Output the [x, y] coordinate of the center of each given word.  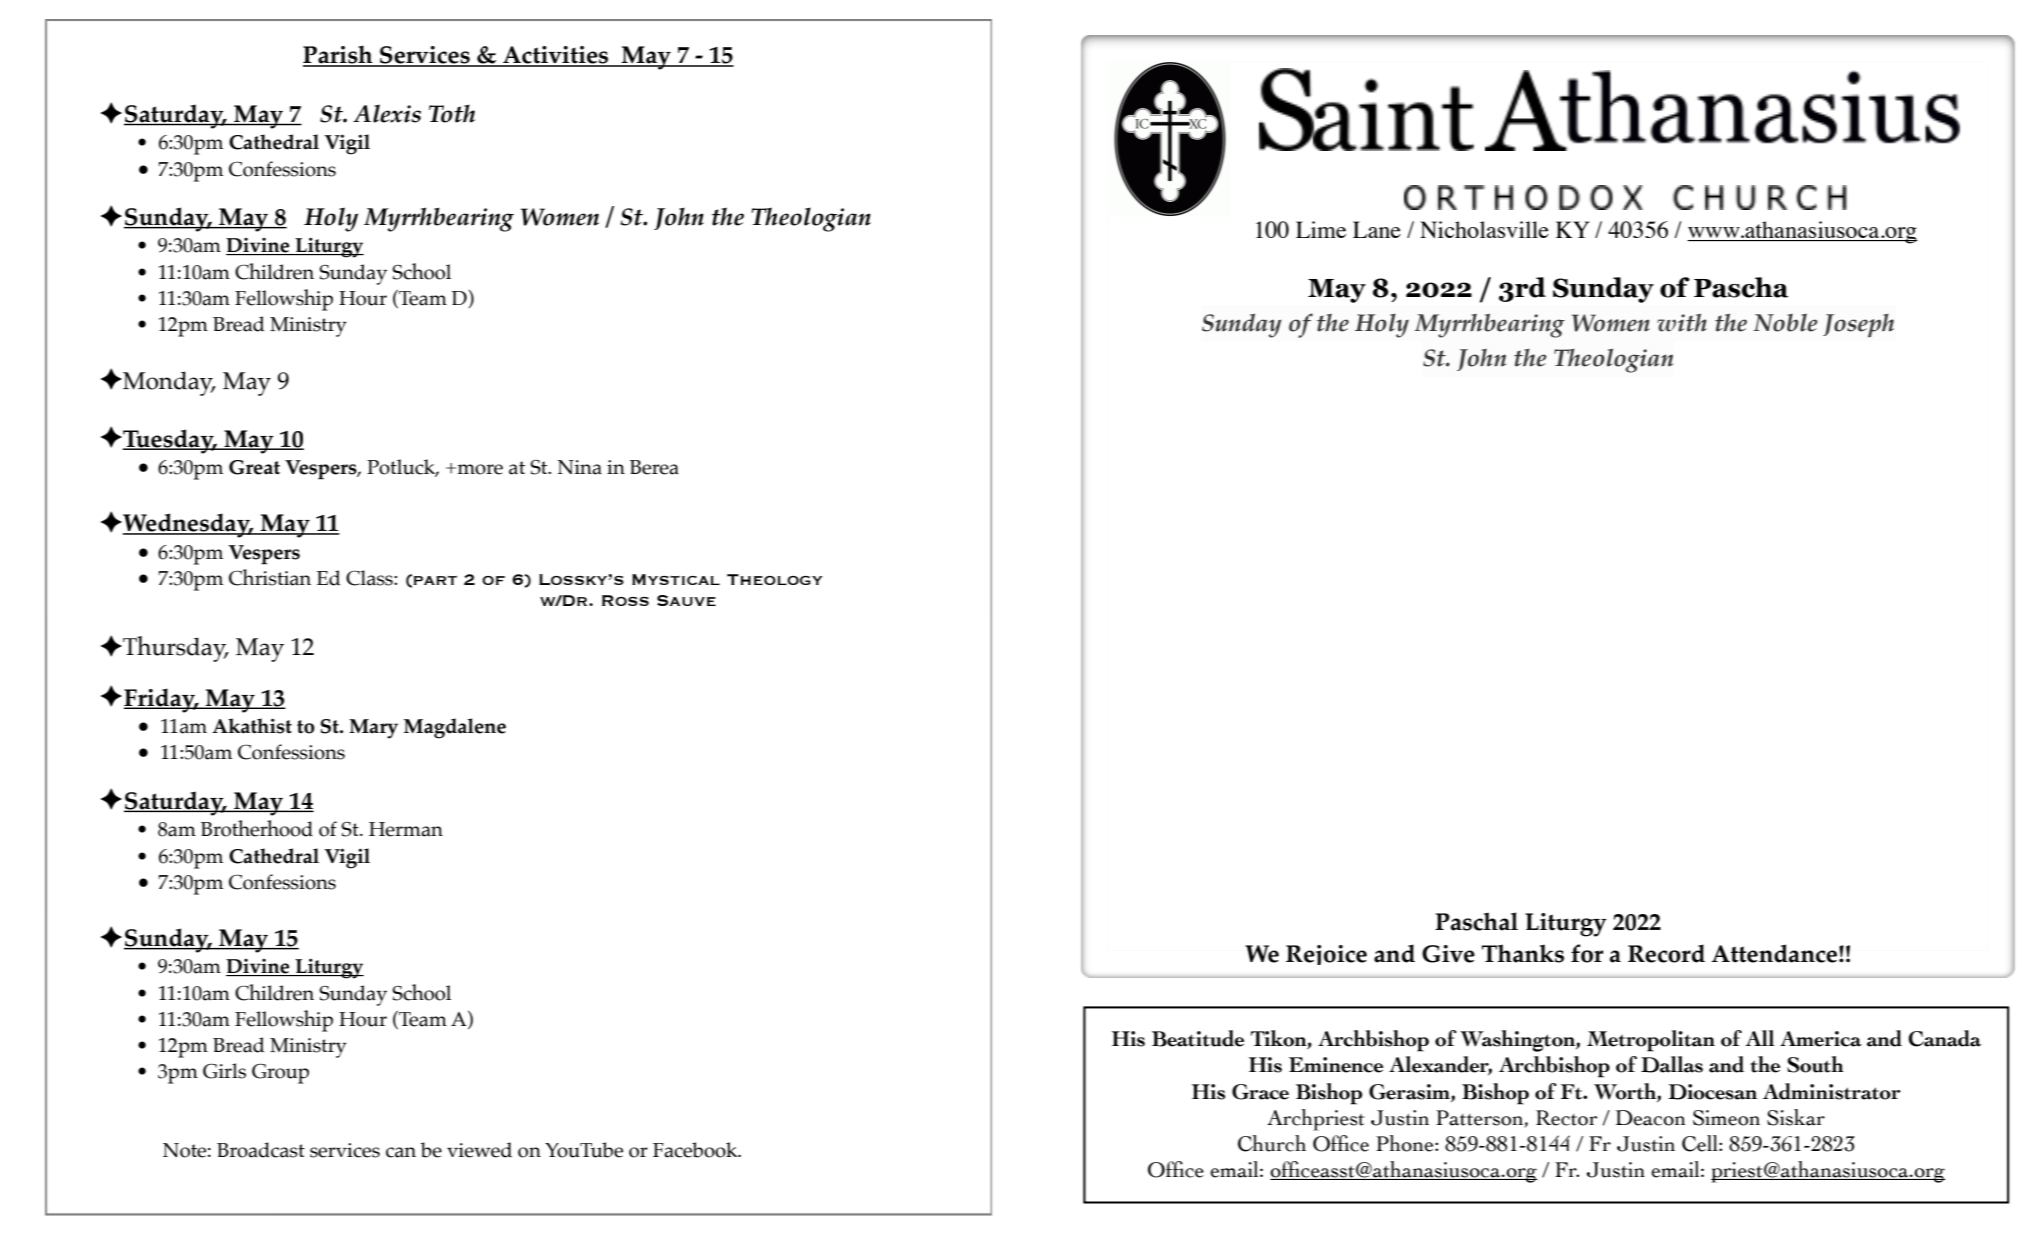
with [1682, 322]
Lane [1377, 229]
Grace [1260, 1092]
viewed [479, 1150]
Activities [556, 56]
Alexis [387, 113]
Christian [270, 577]
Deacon [1650, 1118]
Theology [775, 579]
